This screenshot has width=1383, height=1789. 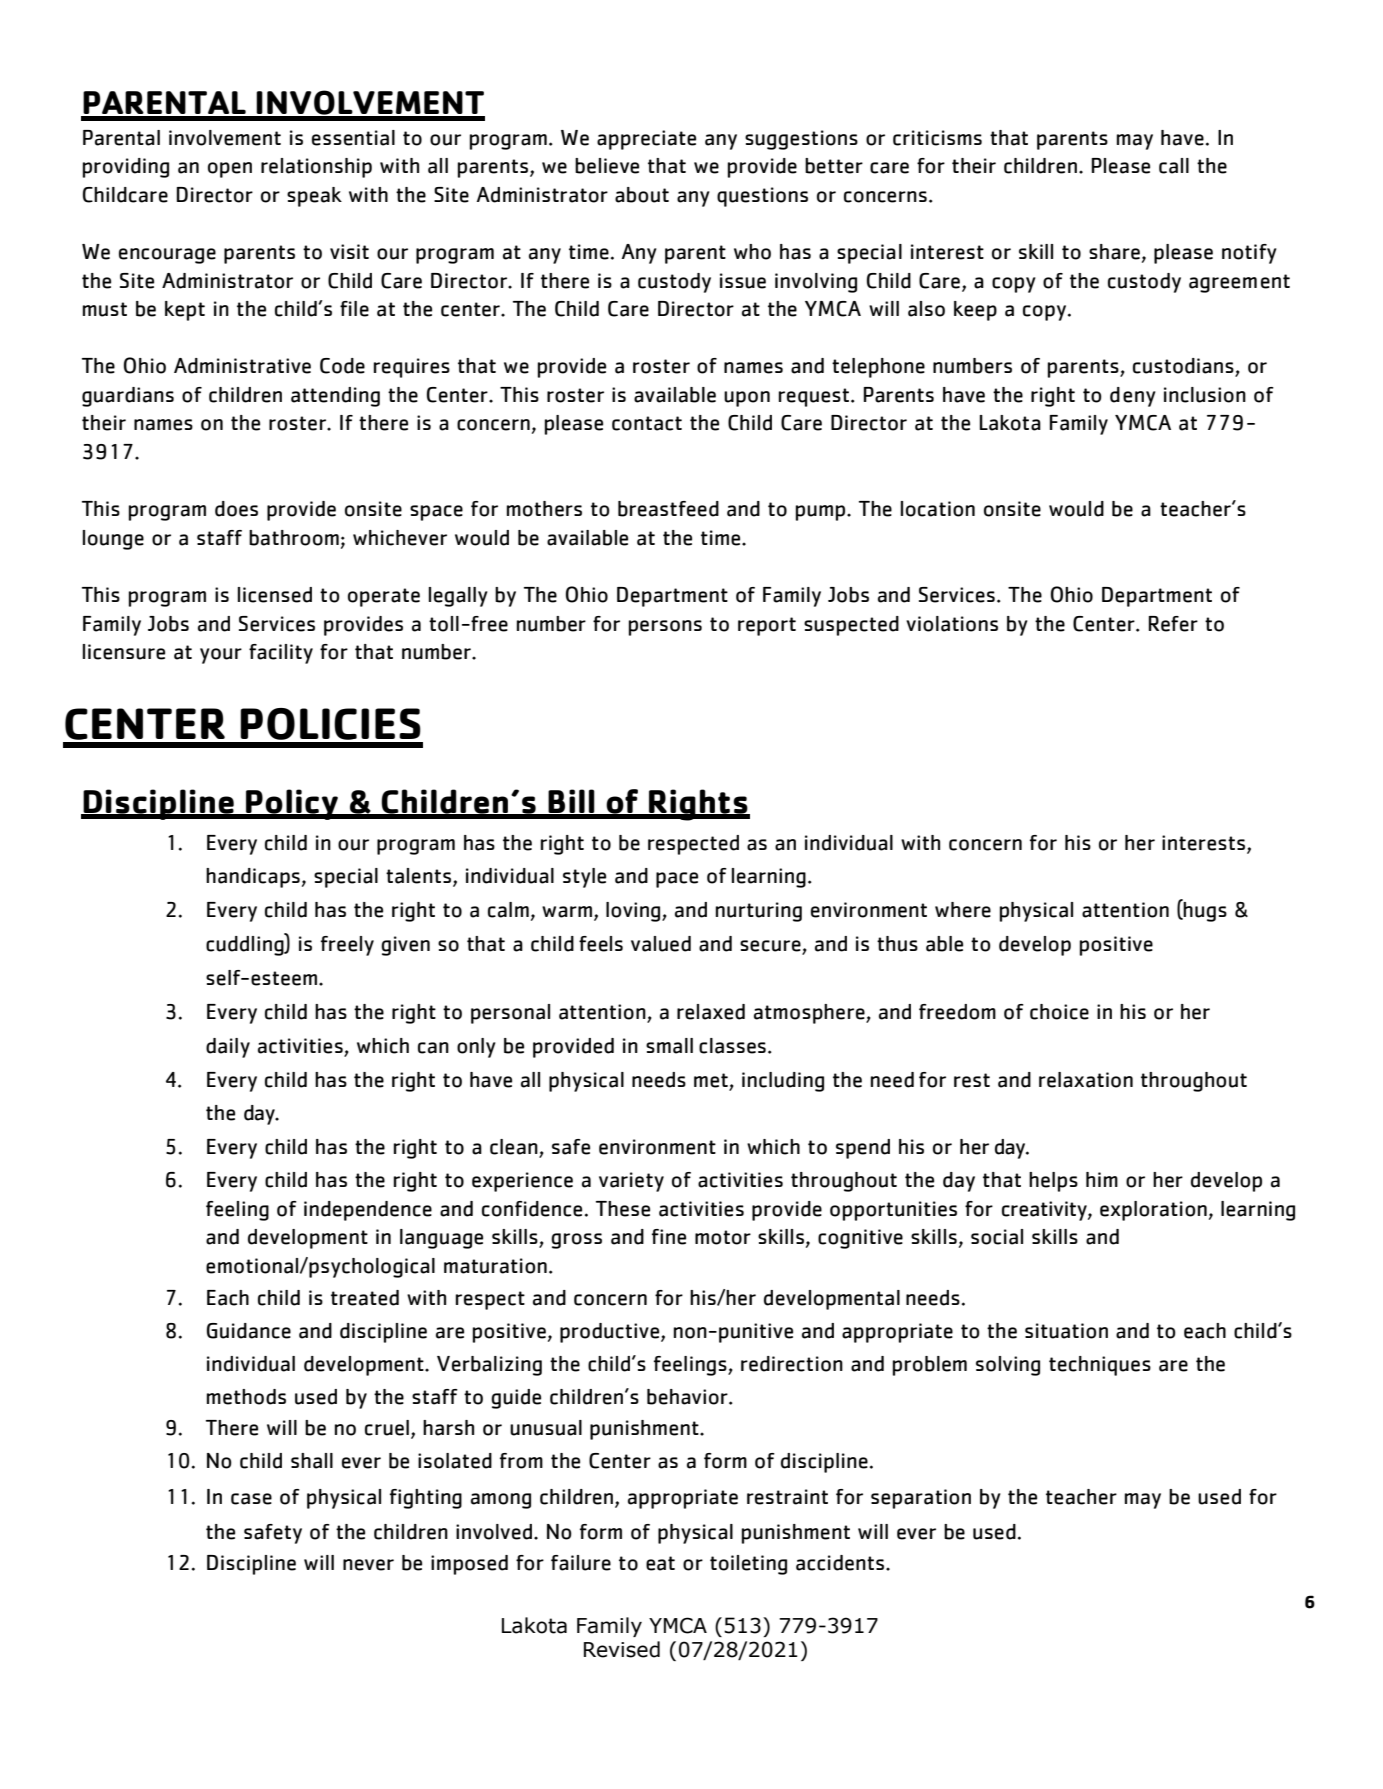 What do you see at coordinates (230, 170) in the screenshot?
I see `open` at bounding box center [230, 170].
